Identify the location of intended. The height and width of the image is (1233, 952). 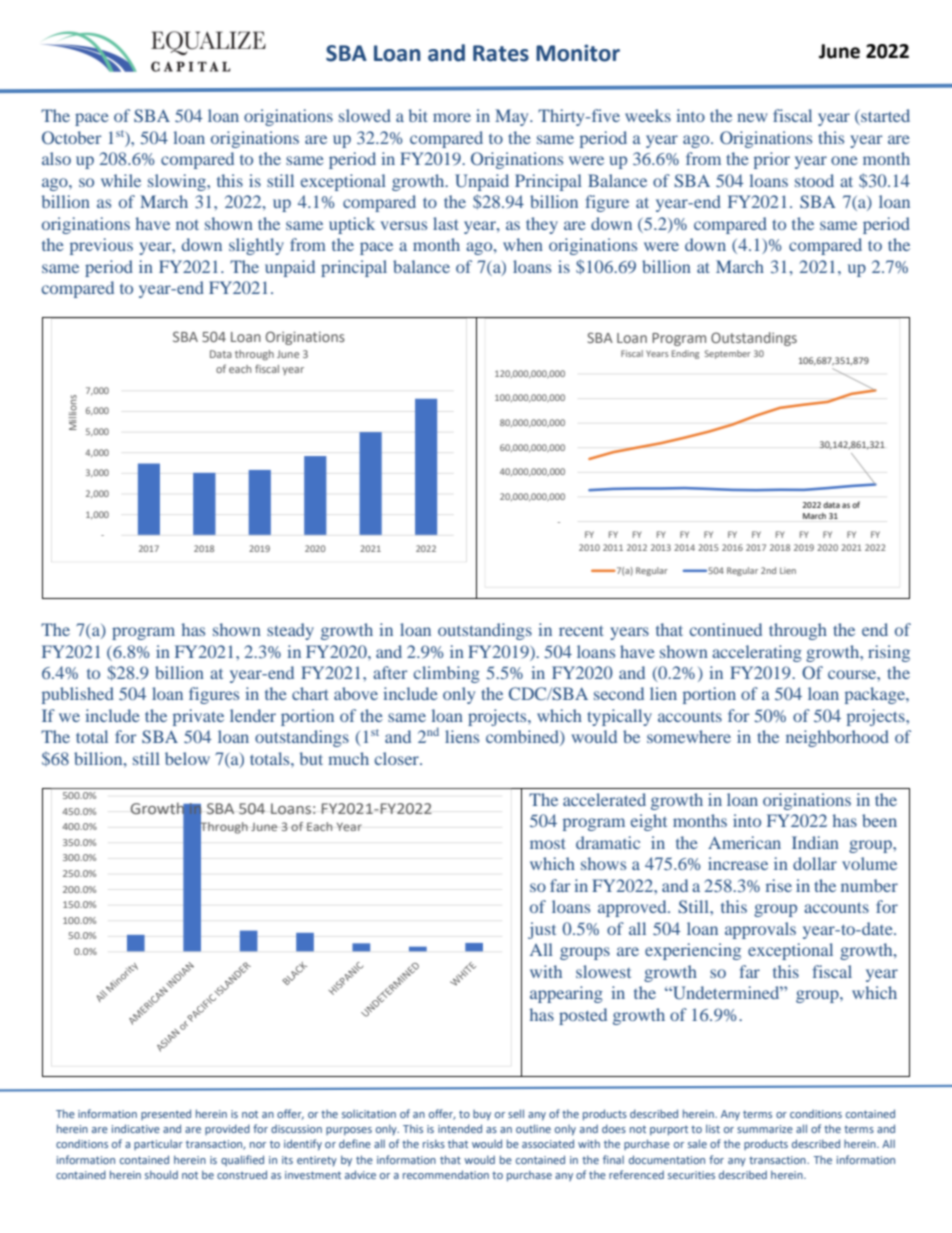
(460, 1128).
